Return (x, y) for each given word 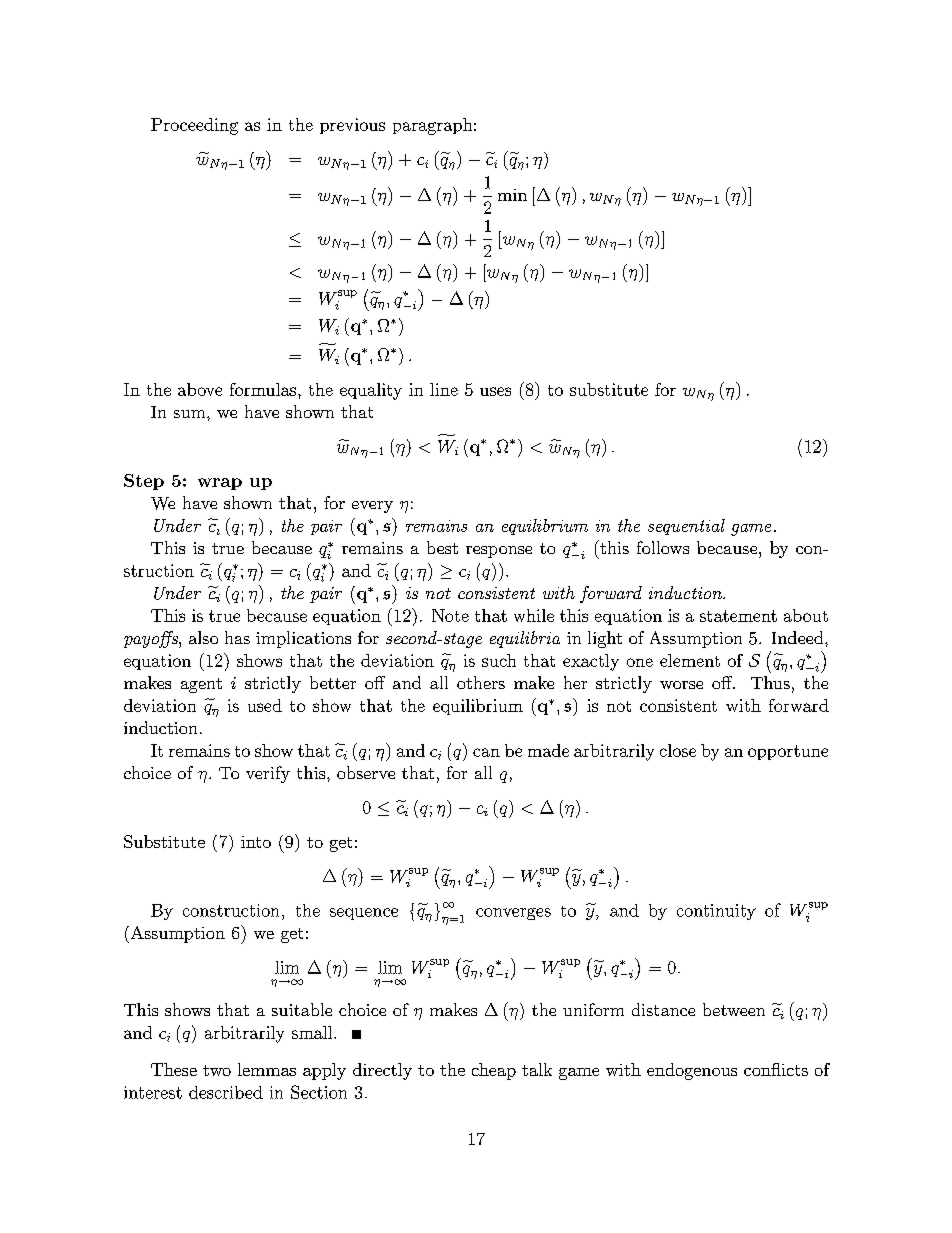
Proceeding (194, 126)
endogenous (692, 1071)
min (512, 195)
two (217, 1070)
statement (738, 616)
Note (450, 615)
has (237, 637)
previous (352, 126)
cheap (494, 1071)
